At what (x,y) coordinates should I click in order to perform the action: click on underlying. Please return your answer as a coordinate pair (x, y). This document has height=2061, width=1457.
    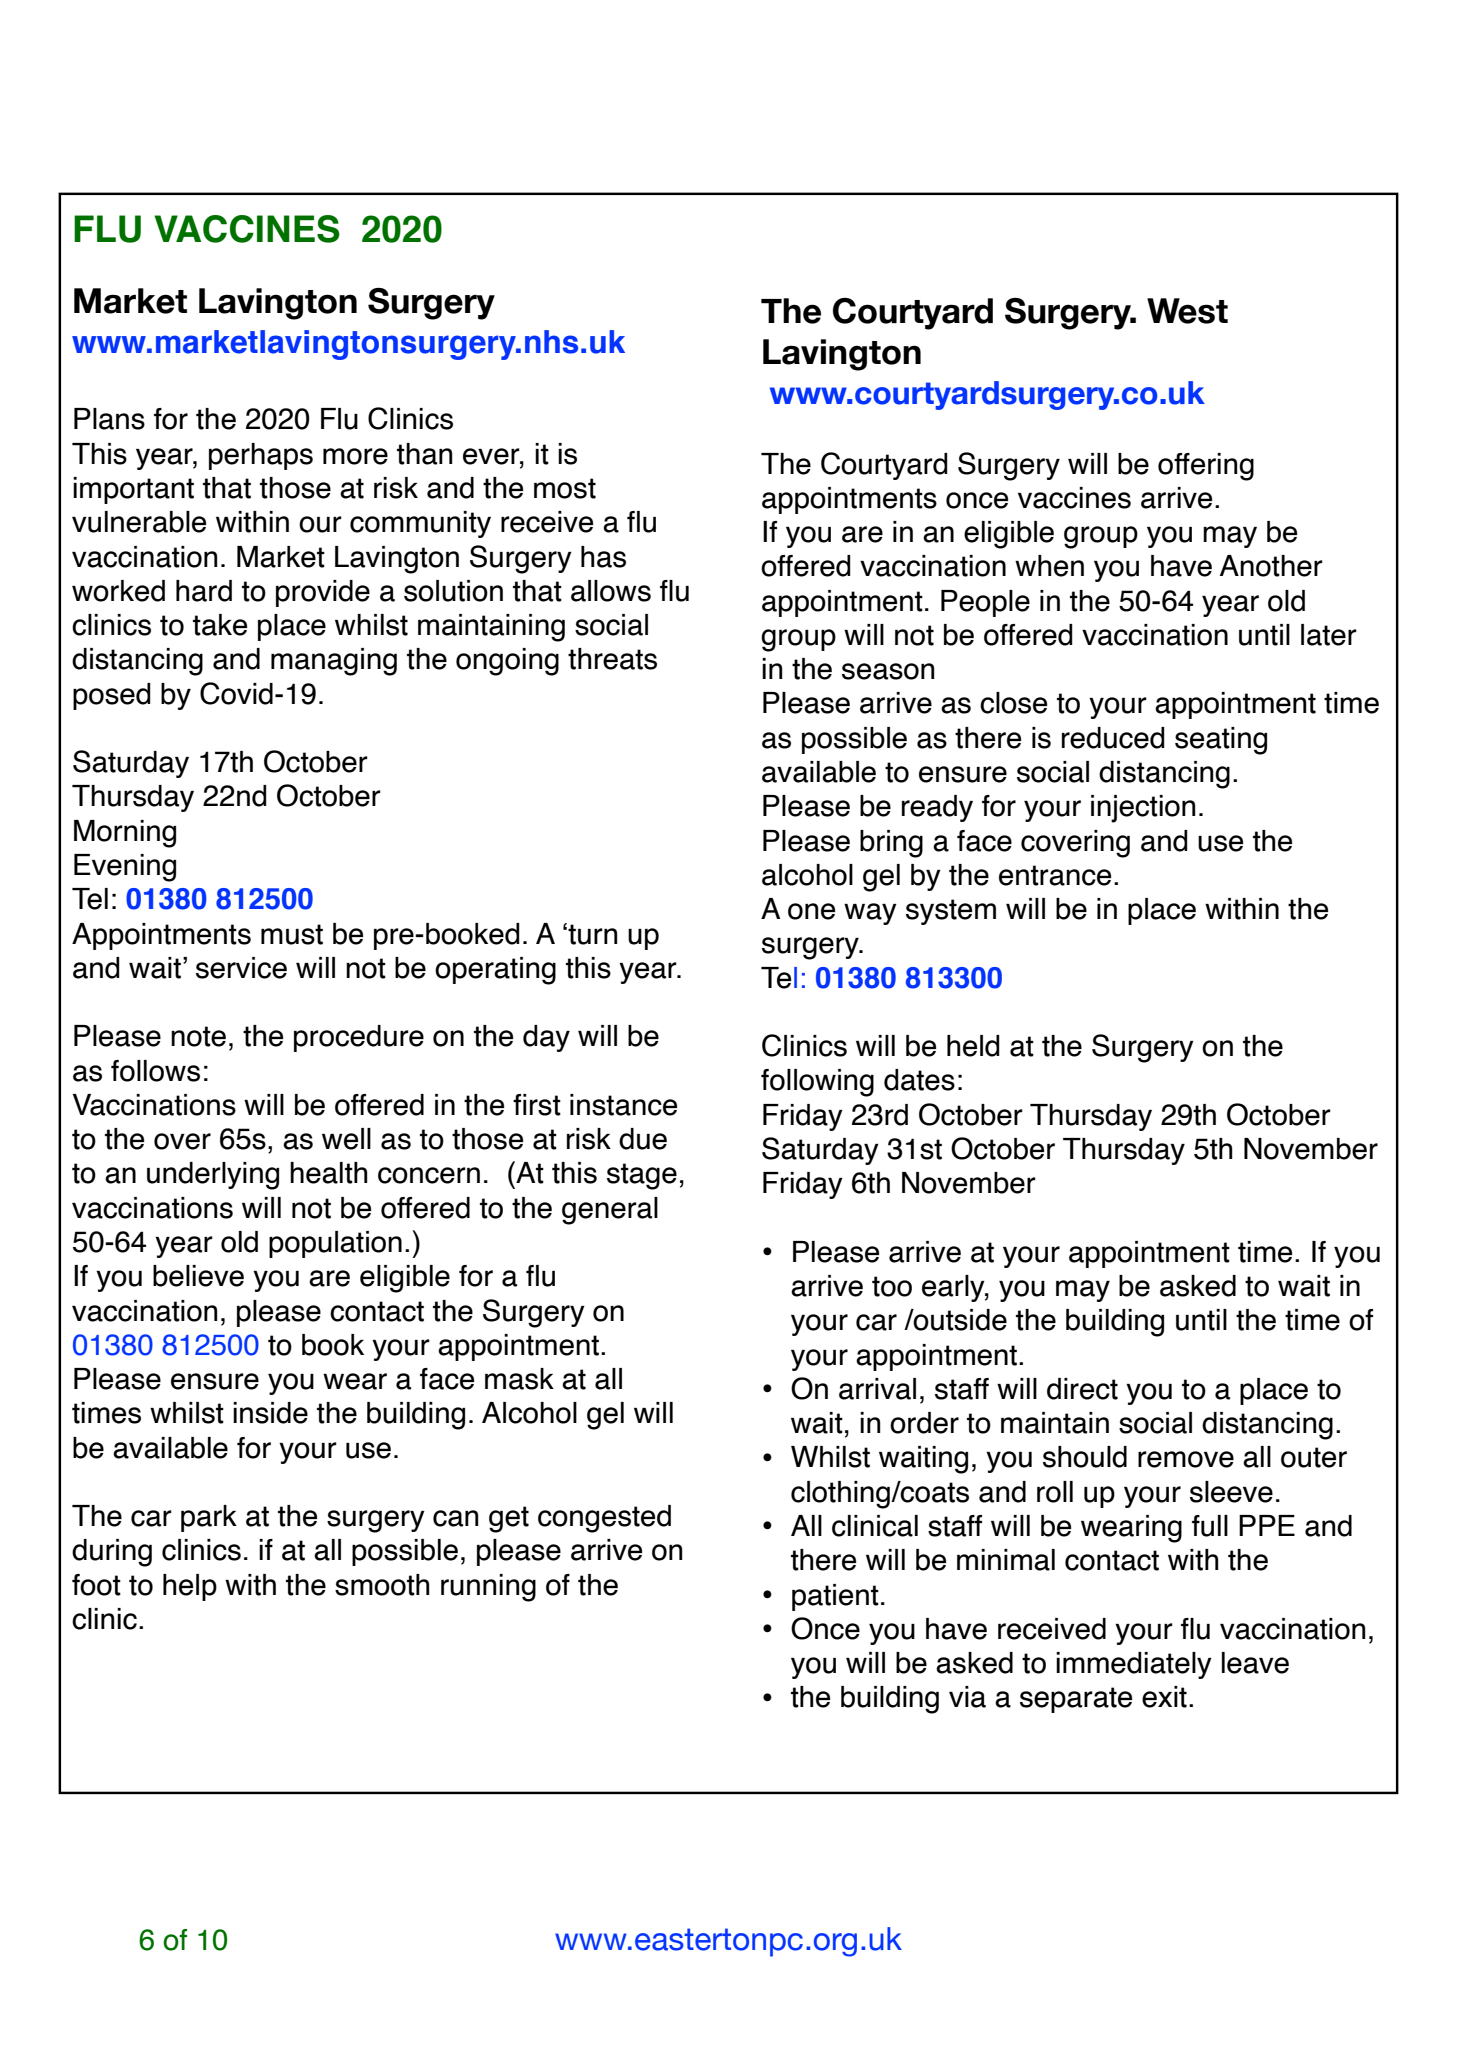
    Looking at the image, I should click on (213, 1176).
